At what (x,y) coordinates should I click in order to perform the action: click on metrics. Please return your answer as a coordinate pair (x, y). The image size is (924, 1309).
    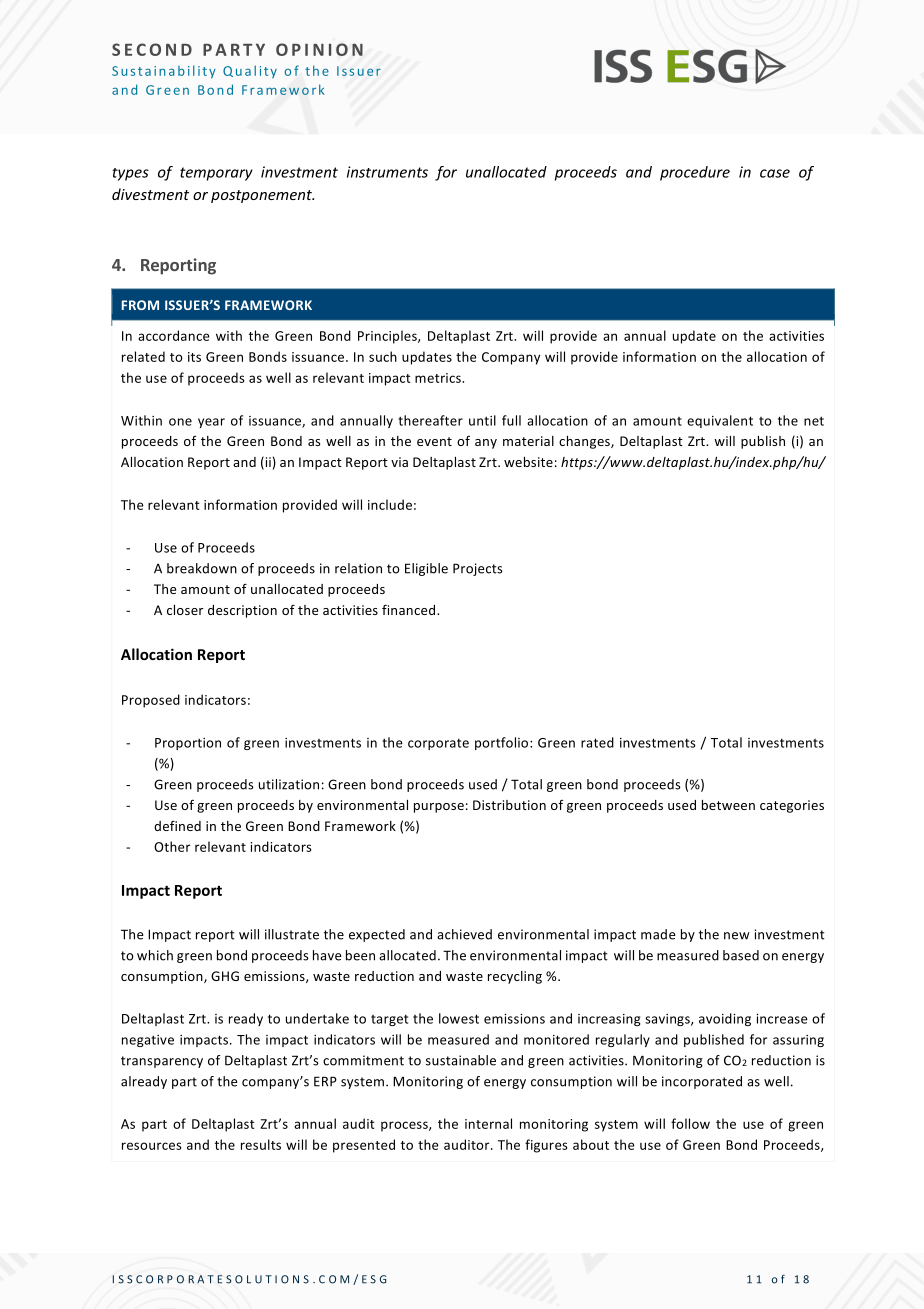
    Looking at the image, I should click on (439, 378).
